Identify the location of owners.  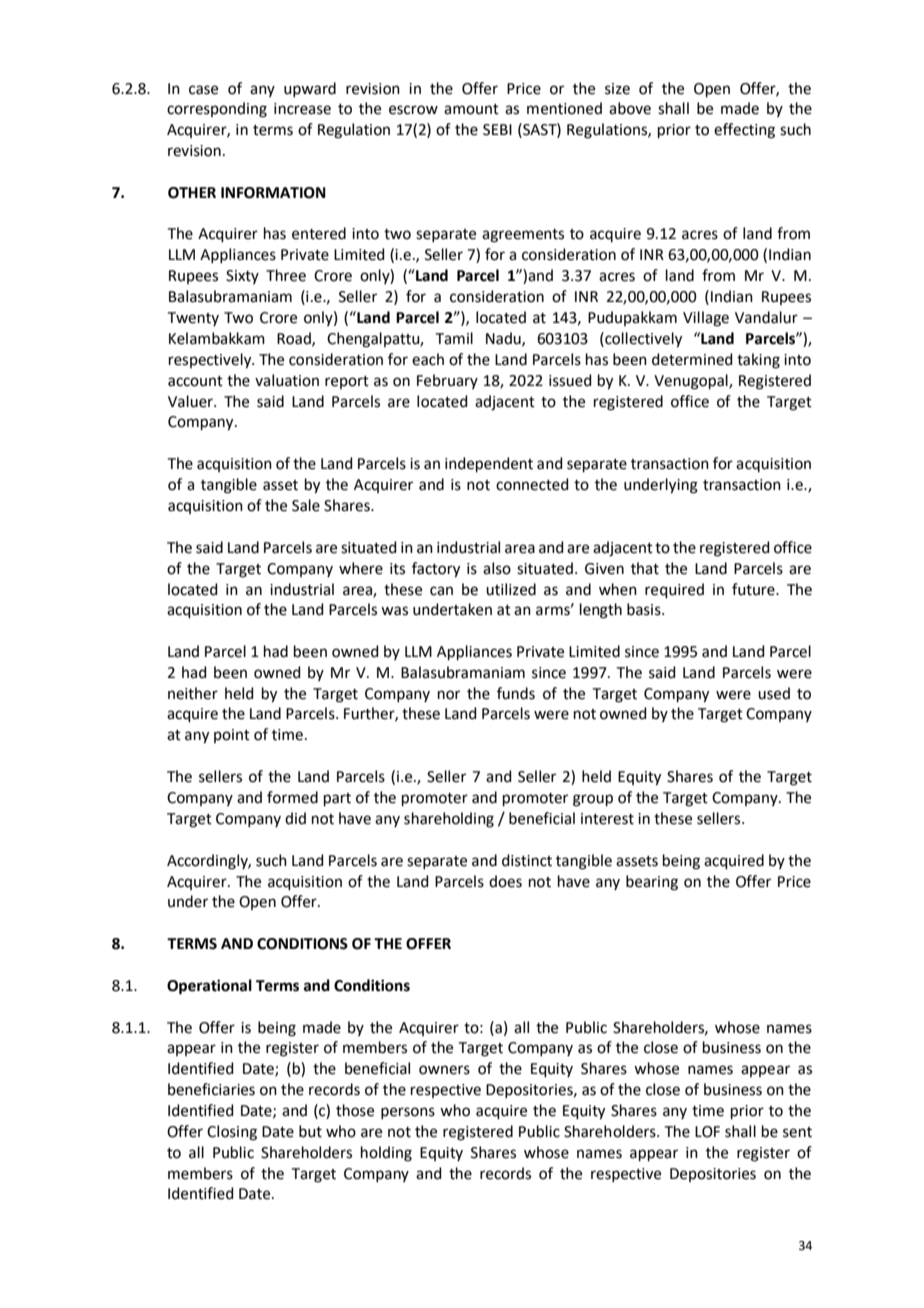
(444, 1070).
